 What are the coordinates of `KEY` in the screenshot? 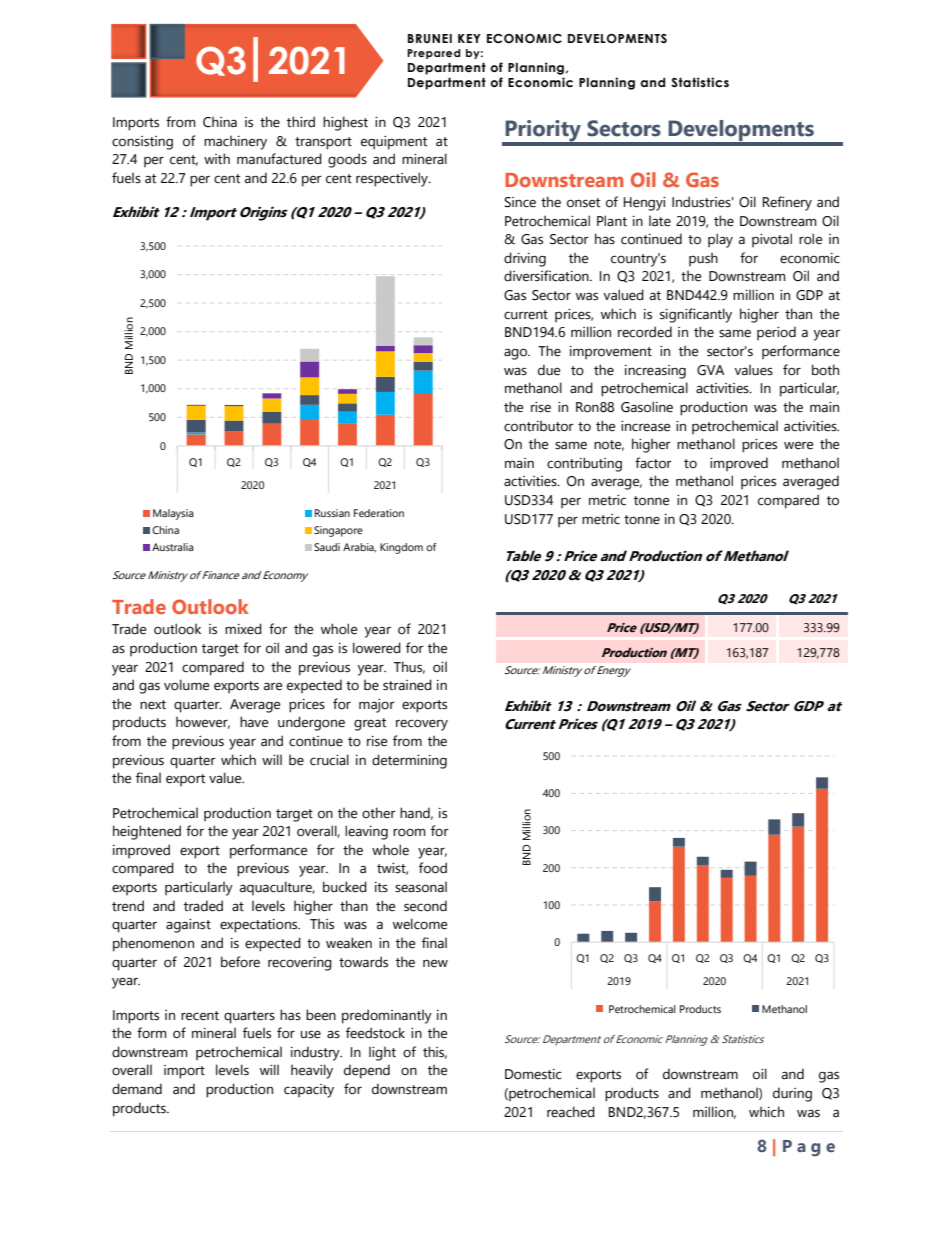 It's located at (469, 38).
